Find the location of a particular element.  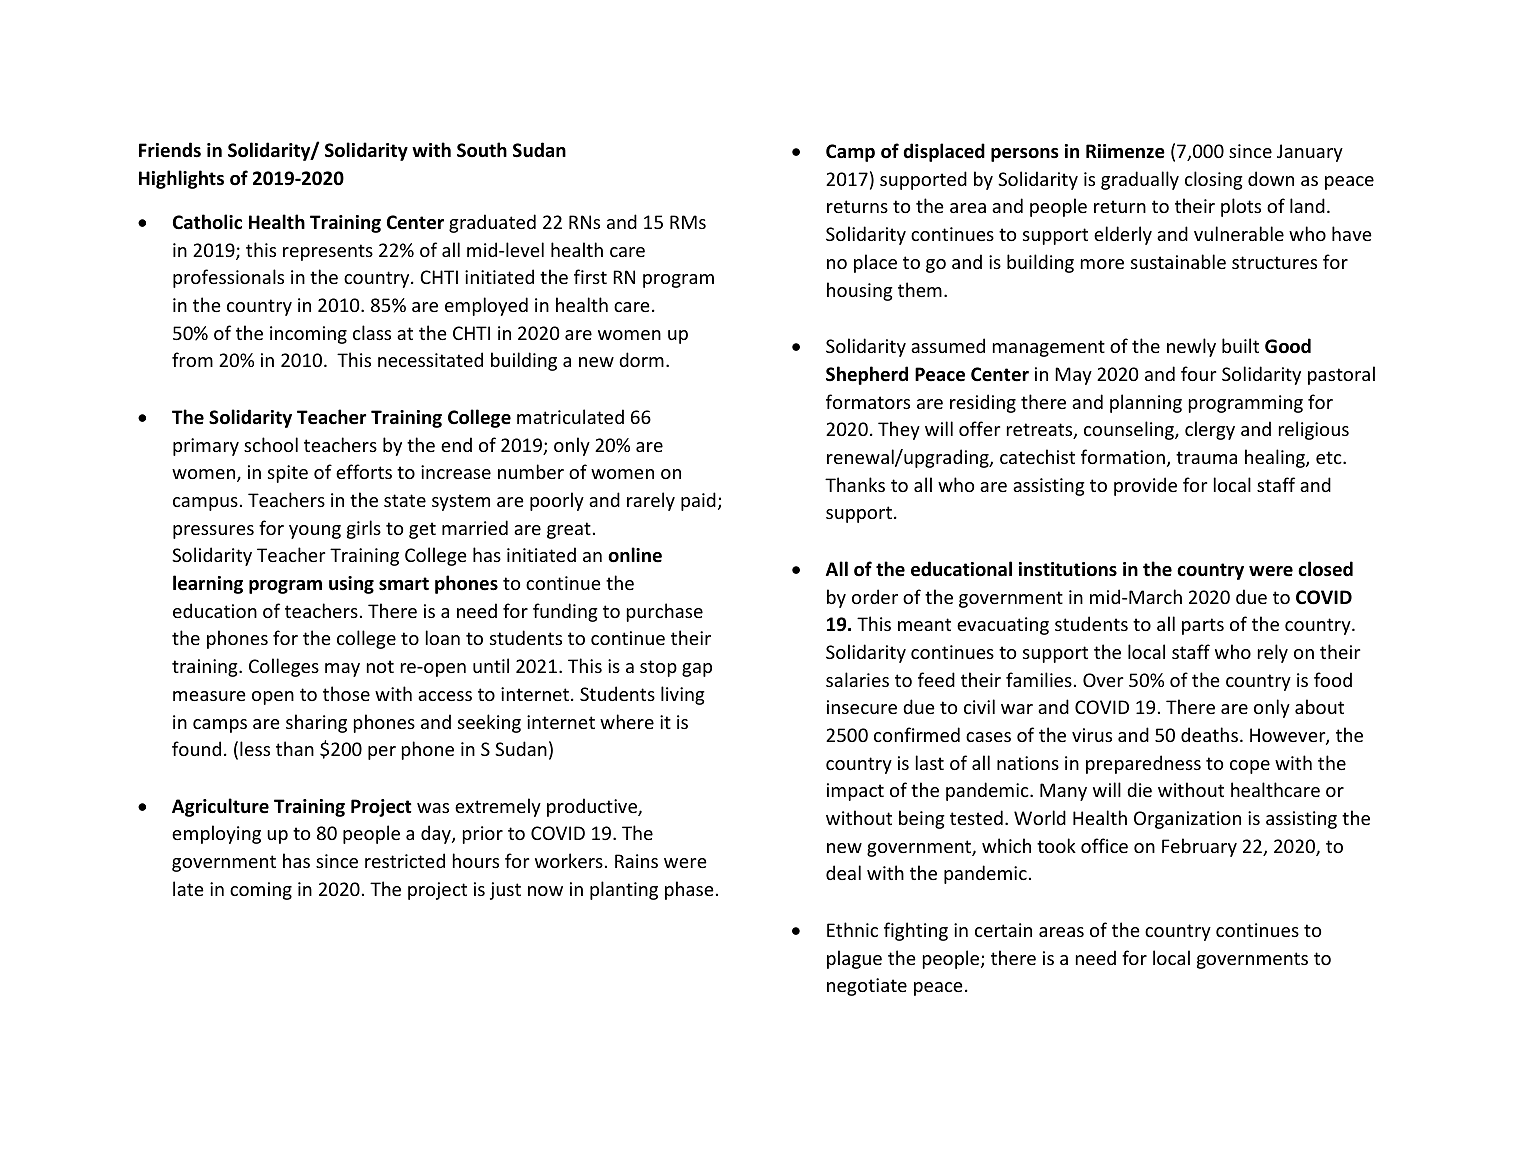

persons is located at coordinates (1025, 155).
